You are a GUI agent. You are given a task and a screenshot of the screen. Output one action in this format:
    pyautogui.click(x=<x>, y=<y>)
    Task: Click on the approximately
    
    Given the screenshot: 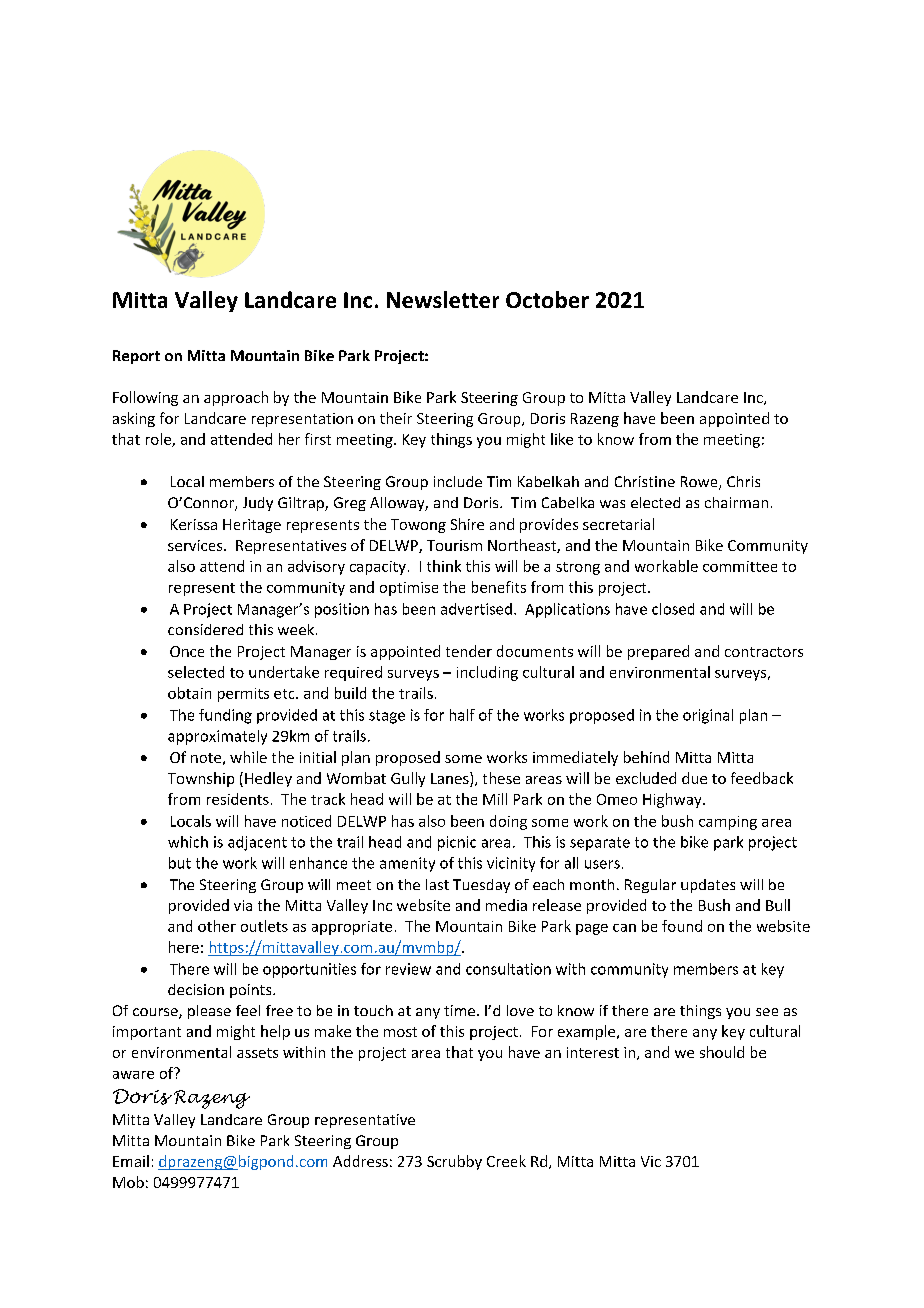 What is the action you would take?
    pyautogui.click(x=217, y=737)
